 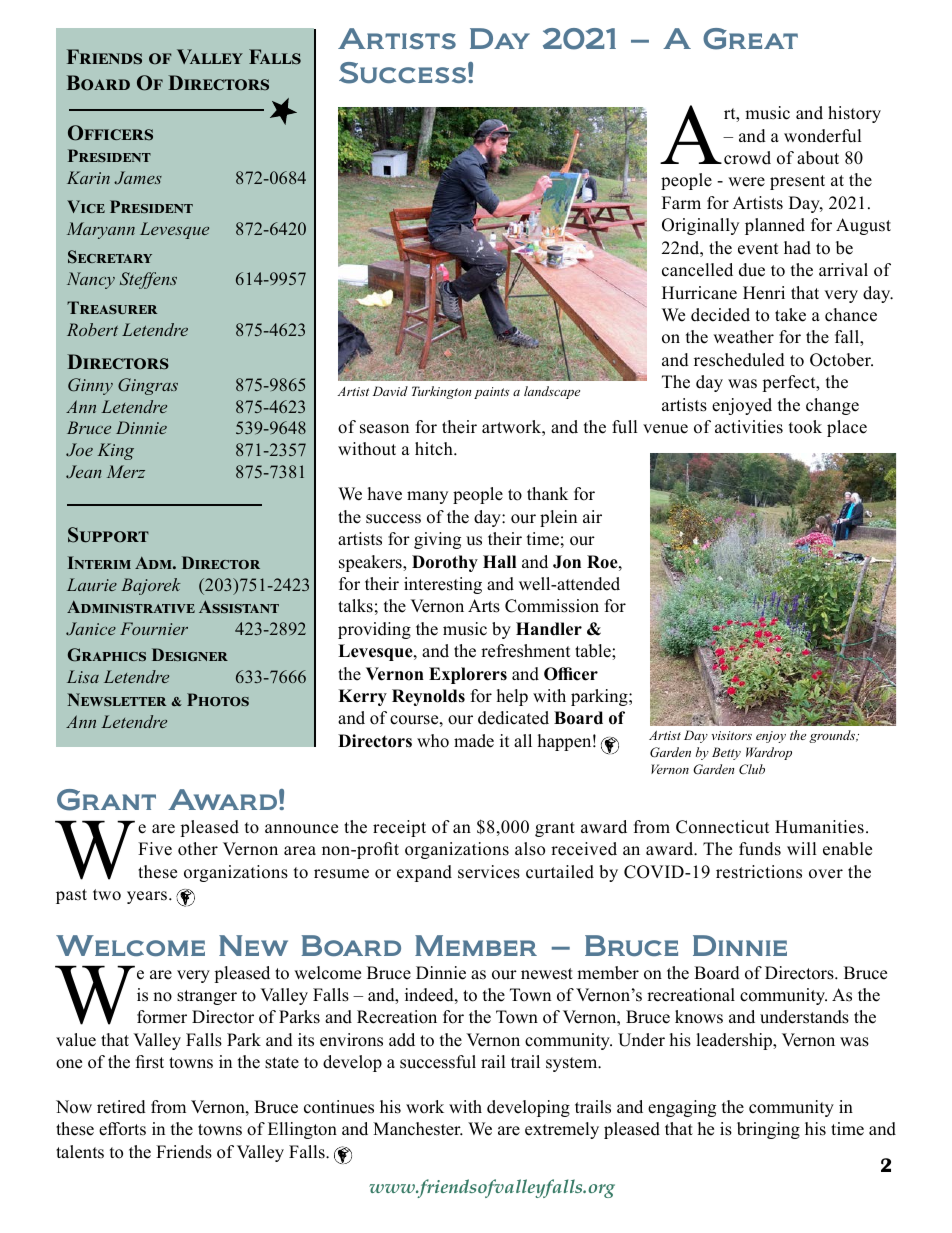 What do you see at coordinates (88, 177) in the screenshot?
I see `Karin` at bounding box center [88, 177].
